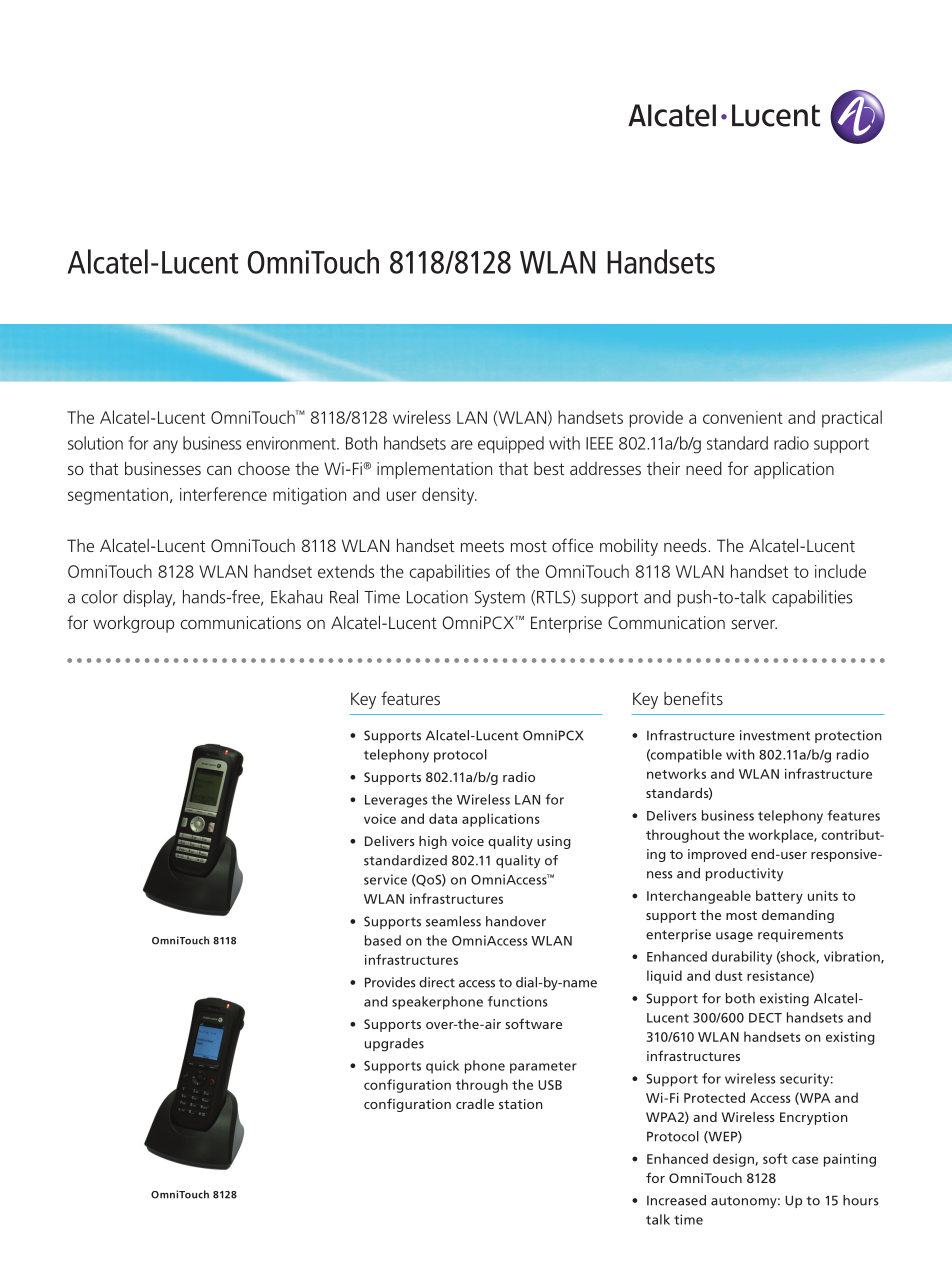  Describe the element at coordinates (443, 818) in the screenshot. I see `data` at that location.
